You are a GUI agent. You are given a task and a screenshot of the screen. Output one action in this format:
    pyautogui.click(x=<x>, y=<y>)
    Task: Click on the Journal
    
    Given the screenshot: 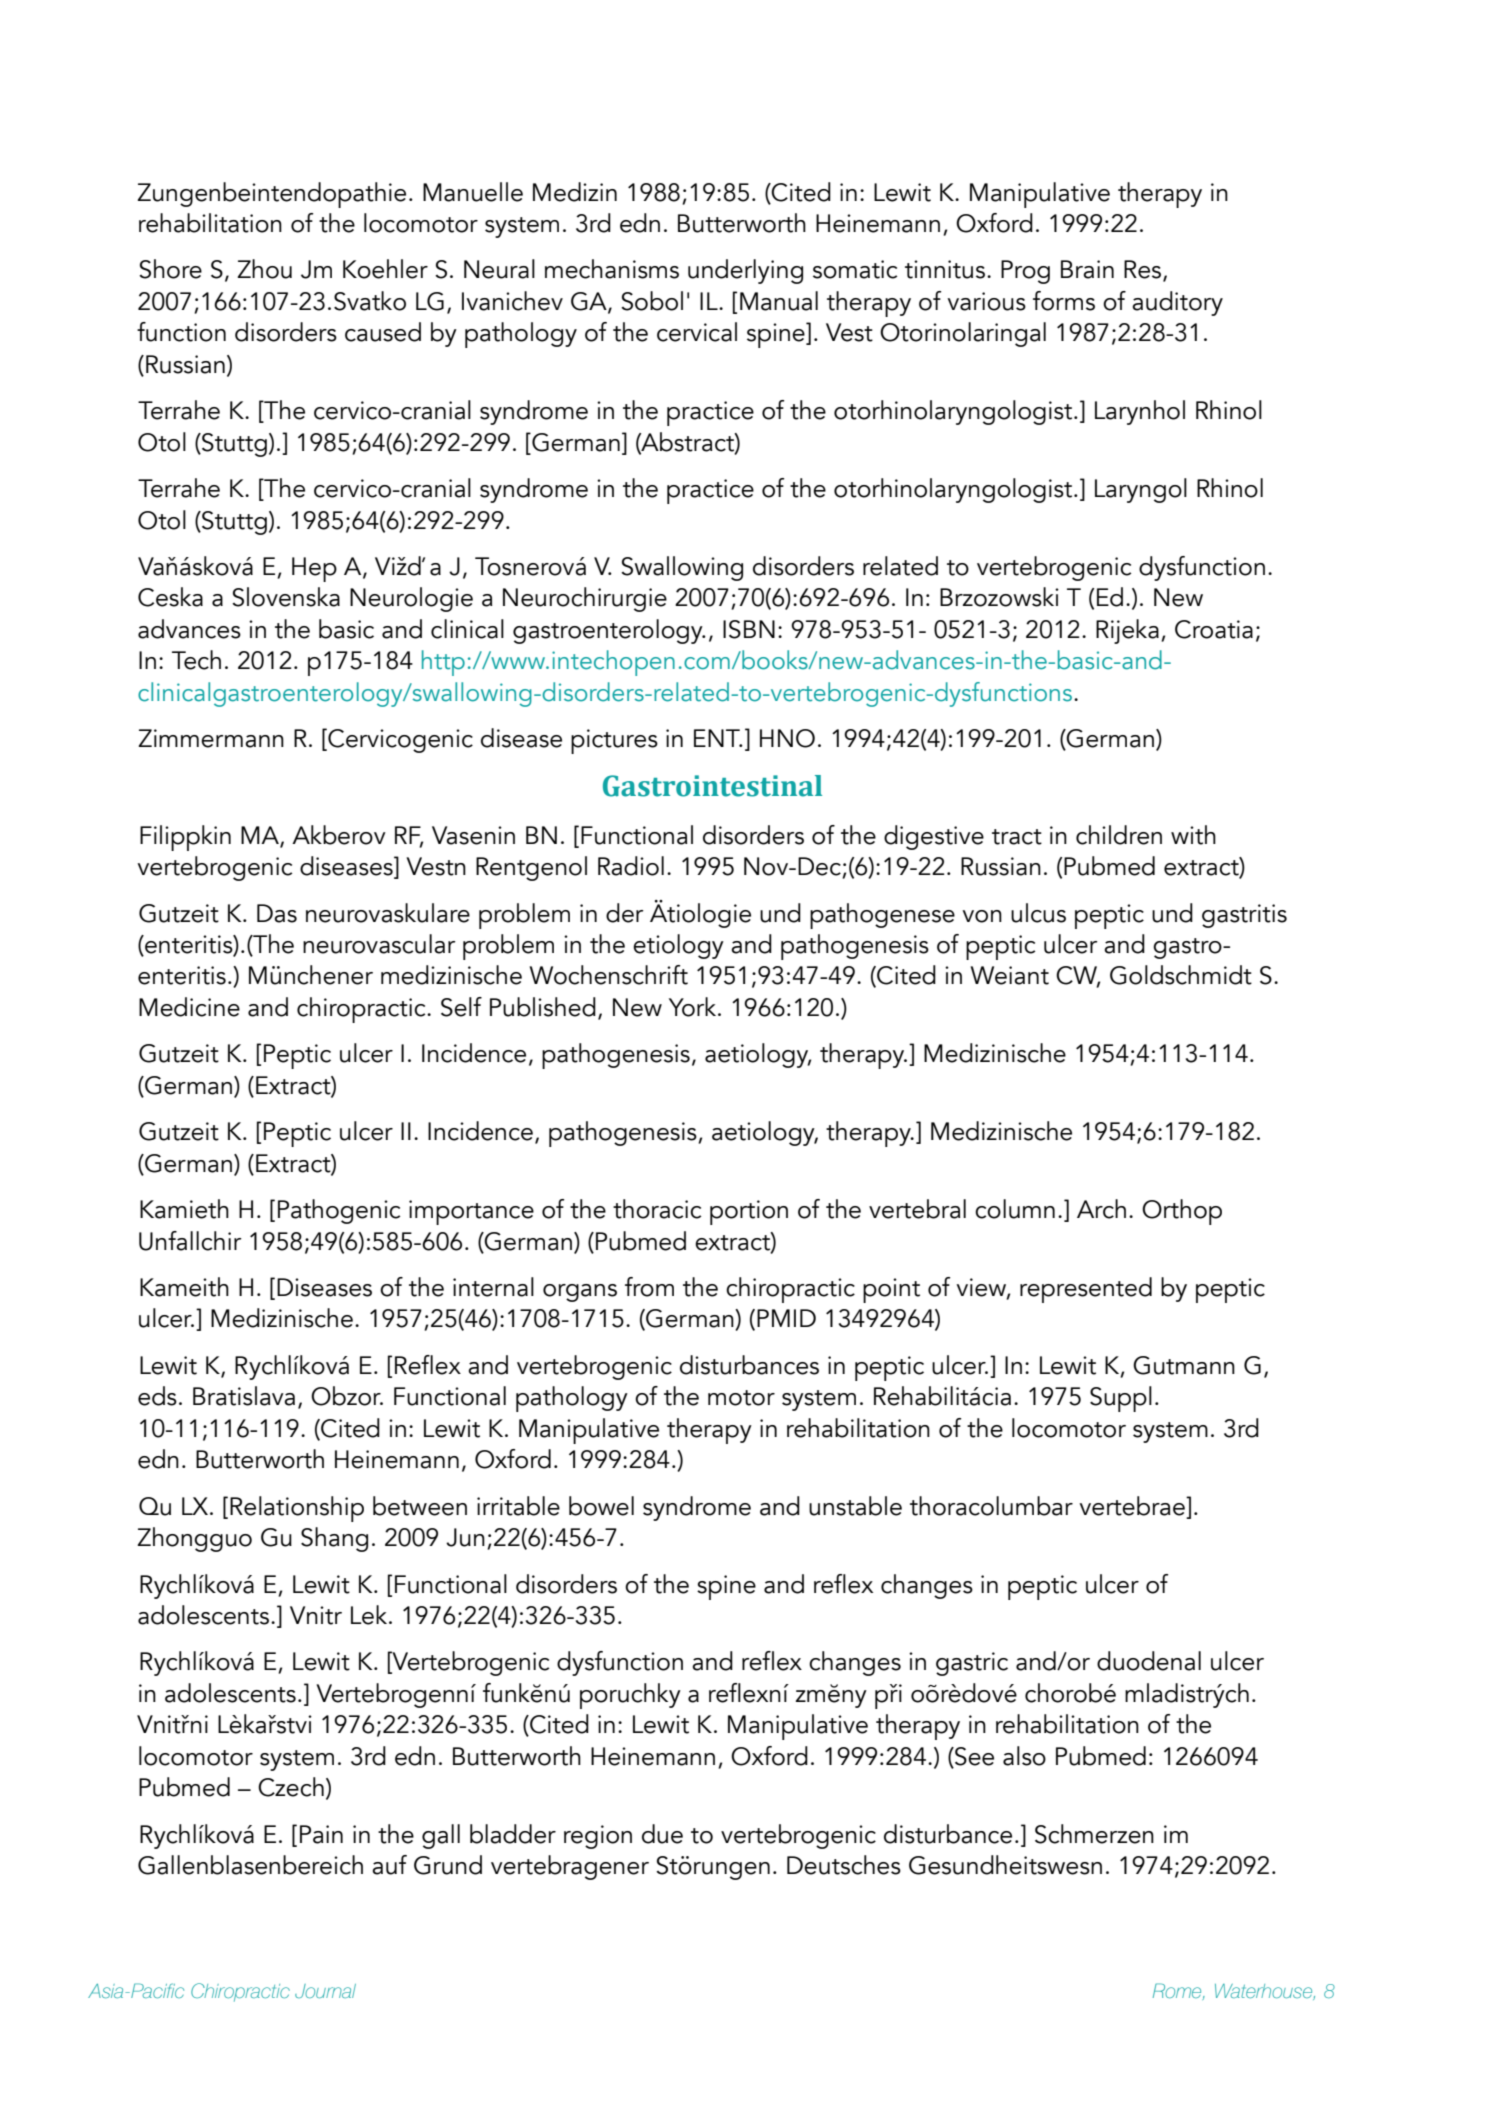 What is the action you would take?
    pyautogui.click(x=325, y=1991)
